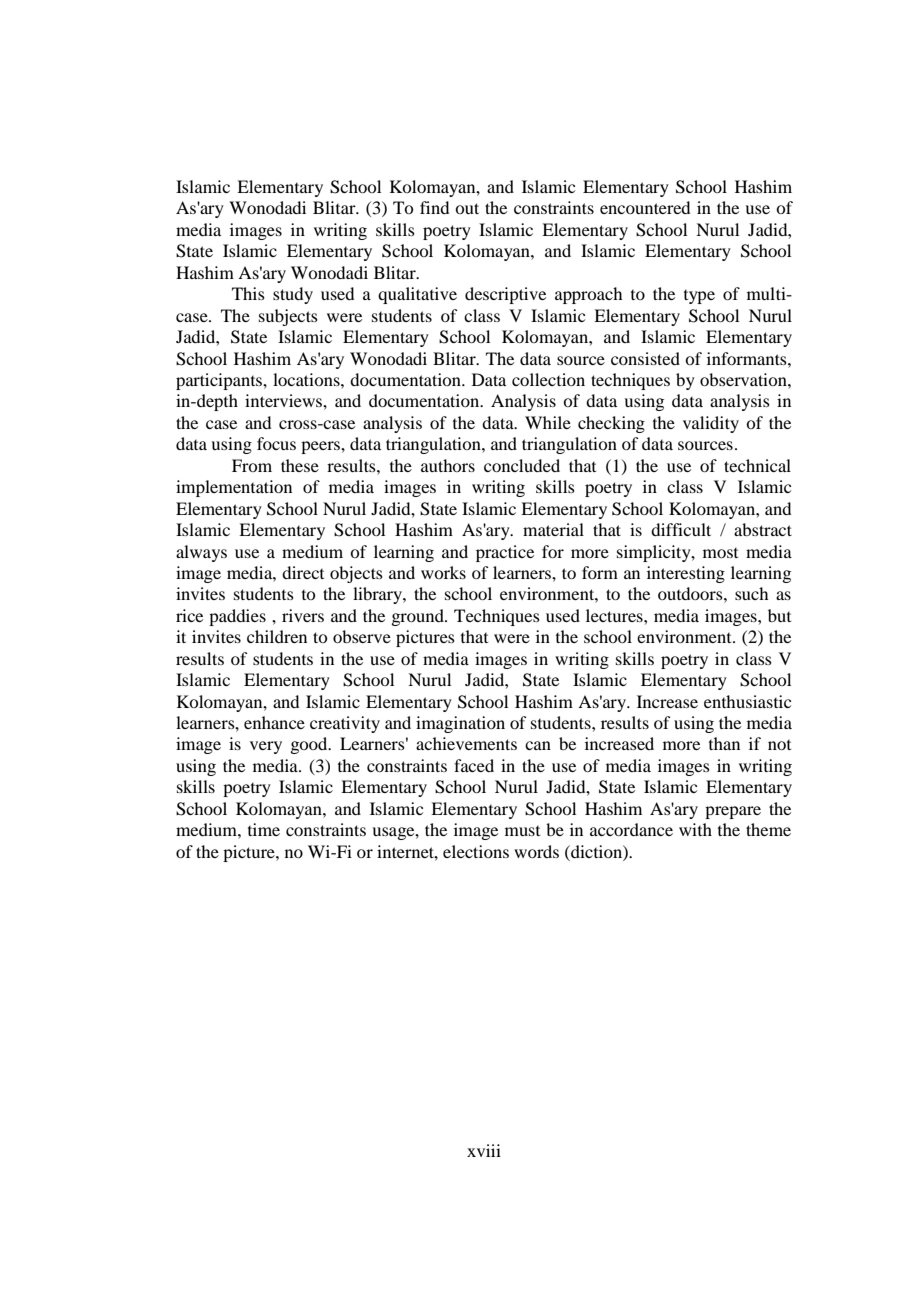 This image has width=924, height=1308. I want to click on children, so click(277, 636).
